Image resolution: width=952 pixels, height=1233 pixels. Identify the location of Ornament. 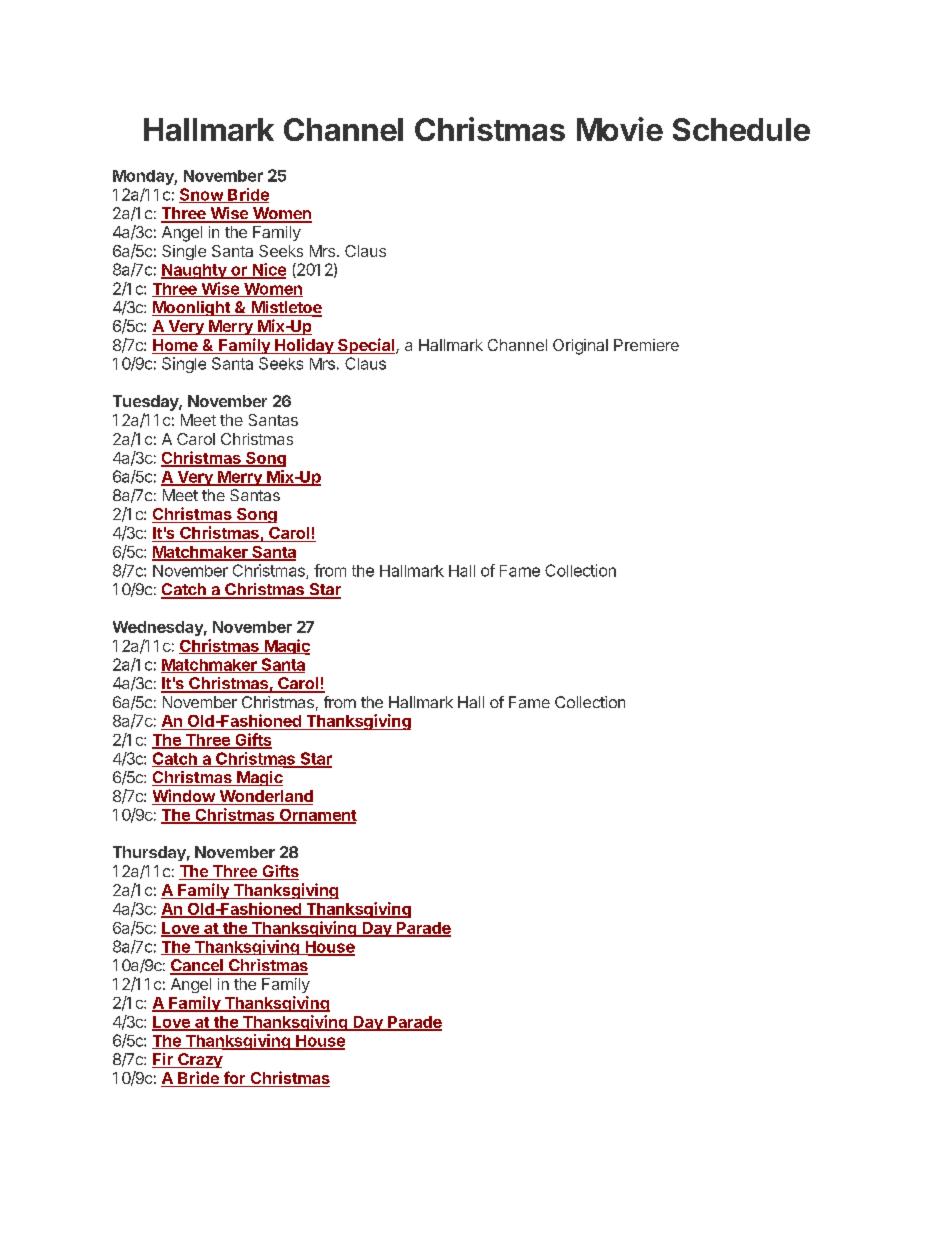
(317, 816).
